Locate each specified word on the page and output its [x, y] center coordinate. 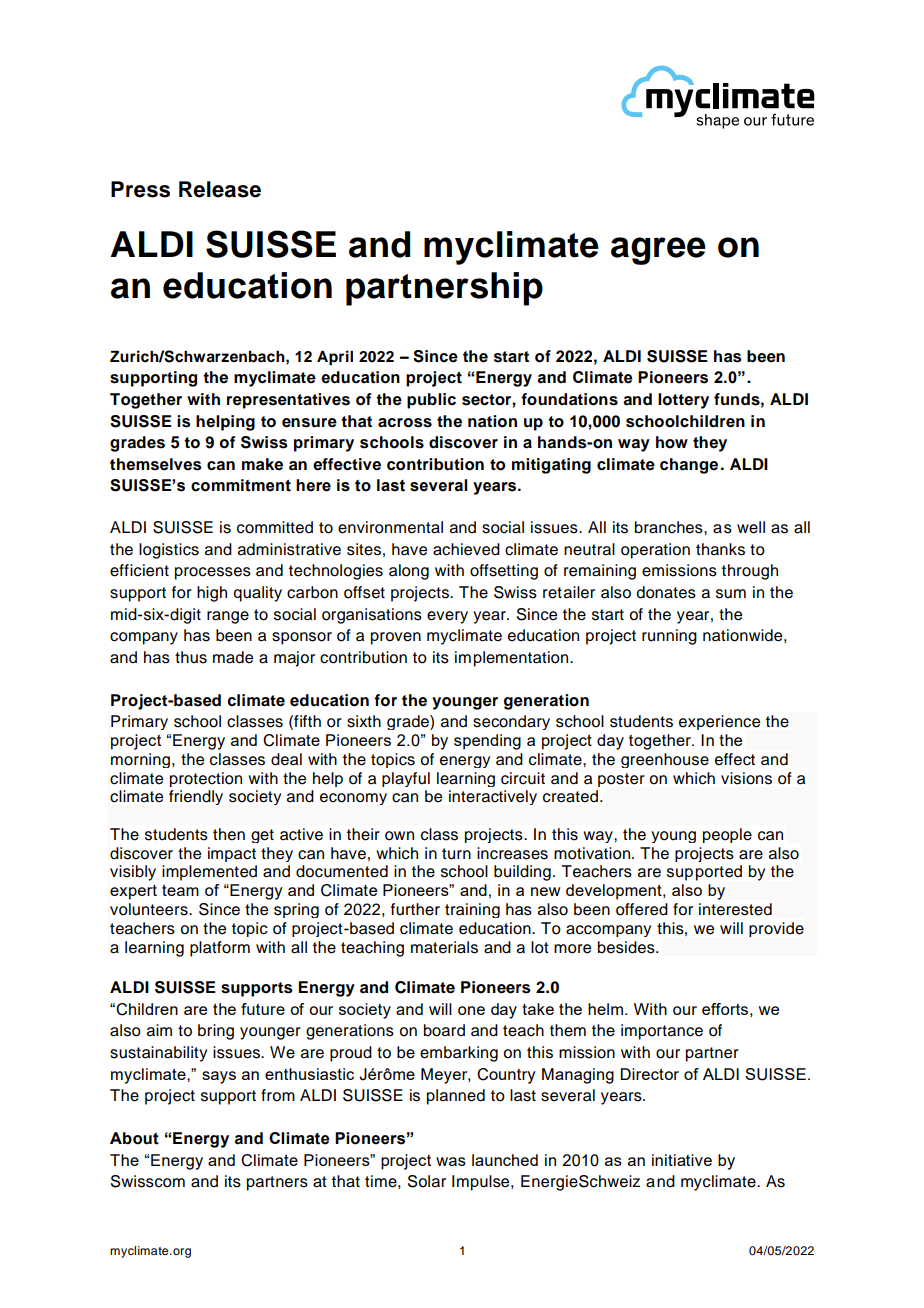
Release [220, 189]
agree [658, 251]
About [134, 1138]
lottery [683, 401]
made [233, 657]
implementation [513, 659]
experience [719, 722]
